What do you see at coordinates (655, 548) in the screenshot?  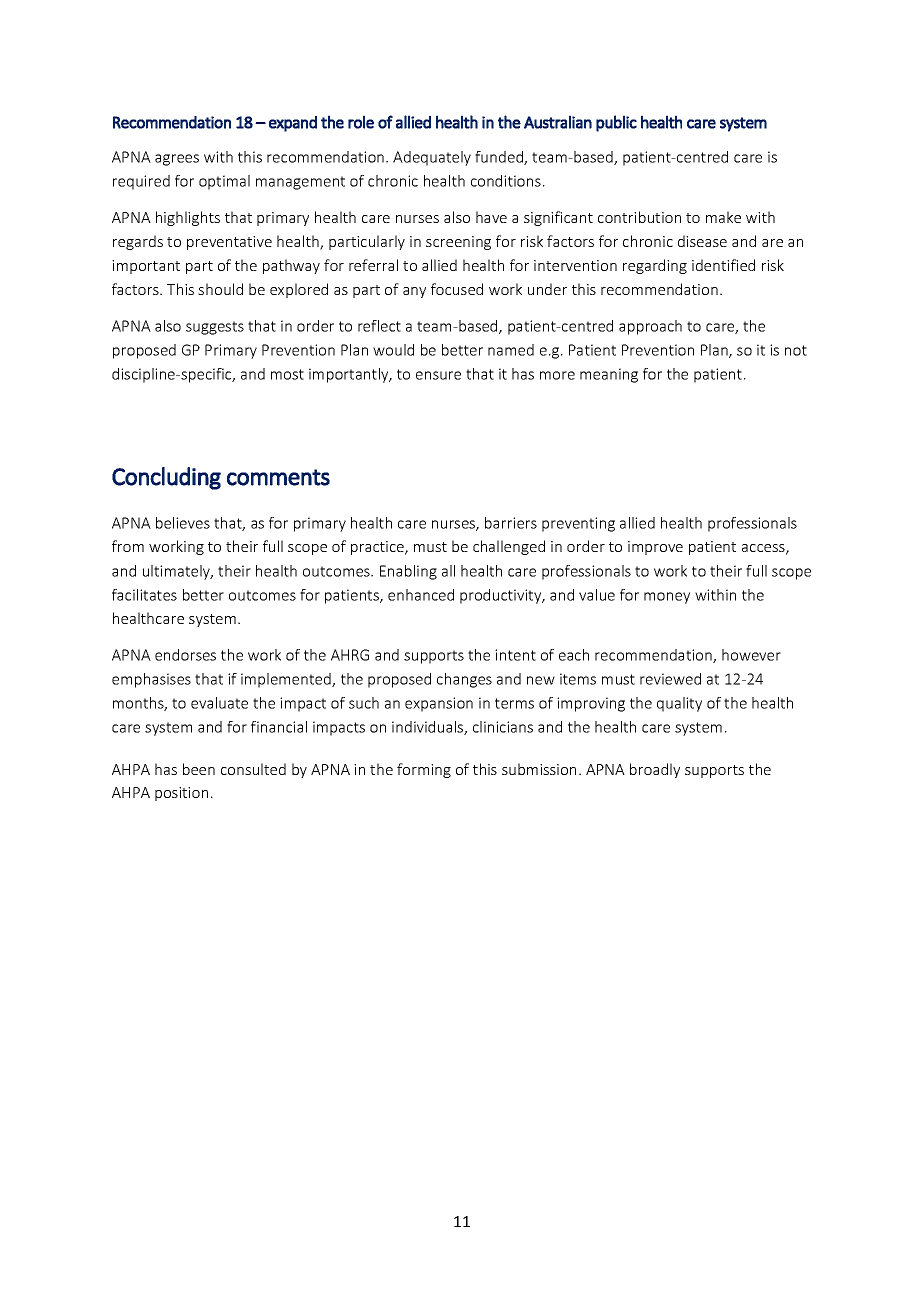 I see `improve` at bounding box center [655, 548].
